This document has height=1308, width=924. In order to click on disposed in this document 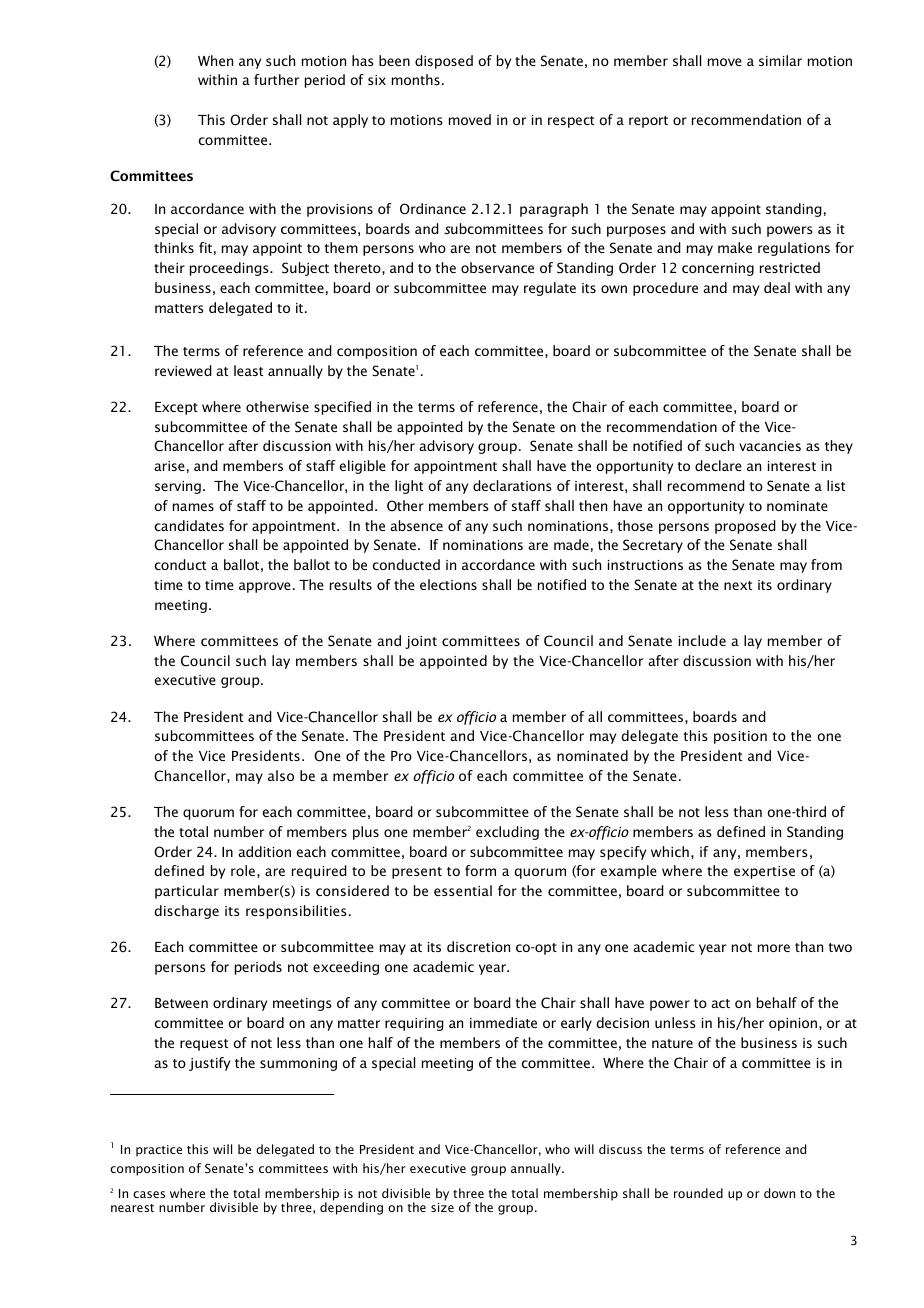, I will do `click(444, 62)`.
